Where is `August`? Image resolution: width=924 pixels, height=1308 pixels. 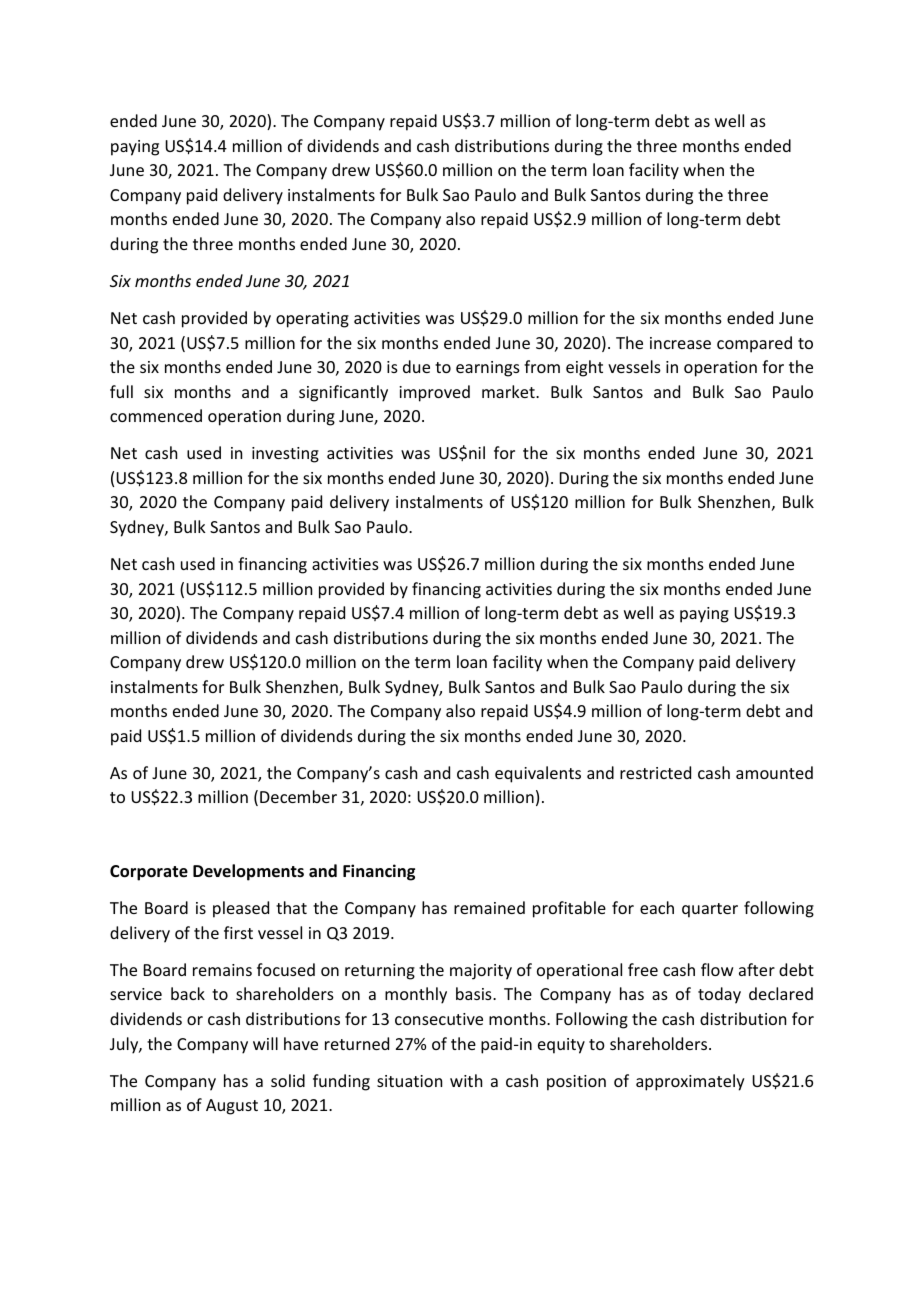 August is located at coordinates (232, 1107).
